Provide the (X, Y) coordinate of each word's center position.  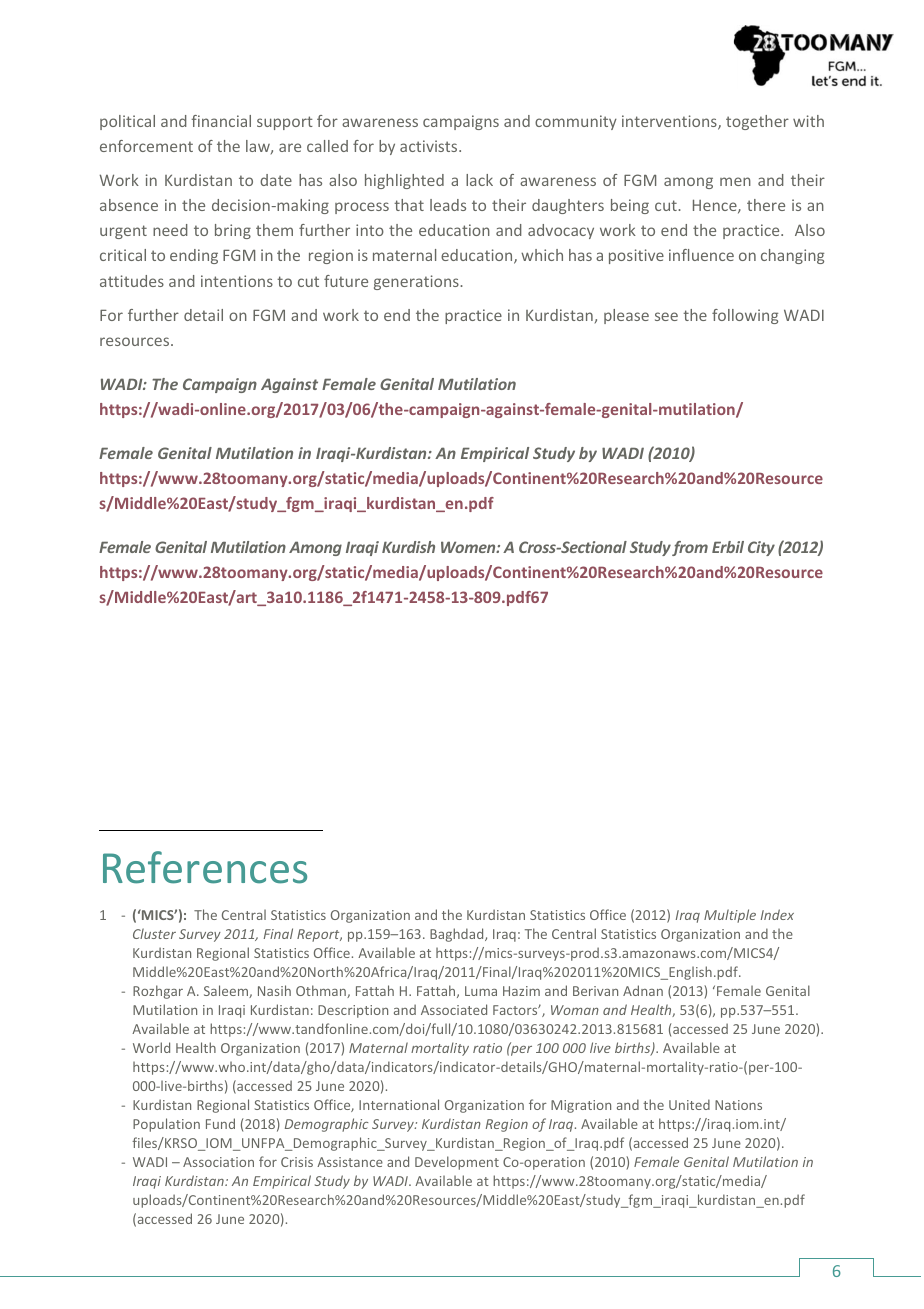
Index (777, 914)
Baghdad (458, 935)
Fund (220, 1123)
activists (430, 146)
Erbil (728, 547)
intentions (237, 281)
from (690, 548)
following (745, 316)
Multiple (730, 916)
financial (221, 121)
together (757, 122)
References (205, 867)
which (542, 255)
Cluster (154, 933)
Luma (481, 991)
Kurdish (408, 547)
